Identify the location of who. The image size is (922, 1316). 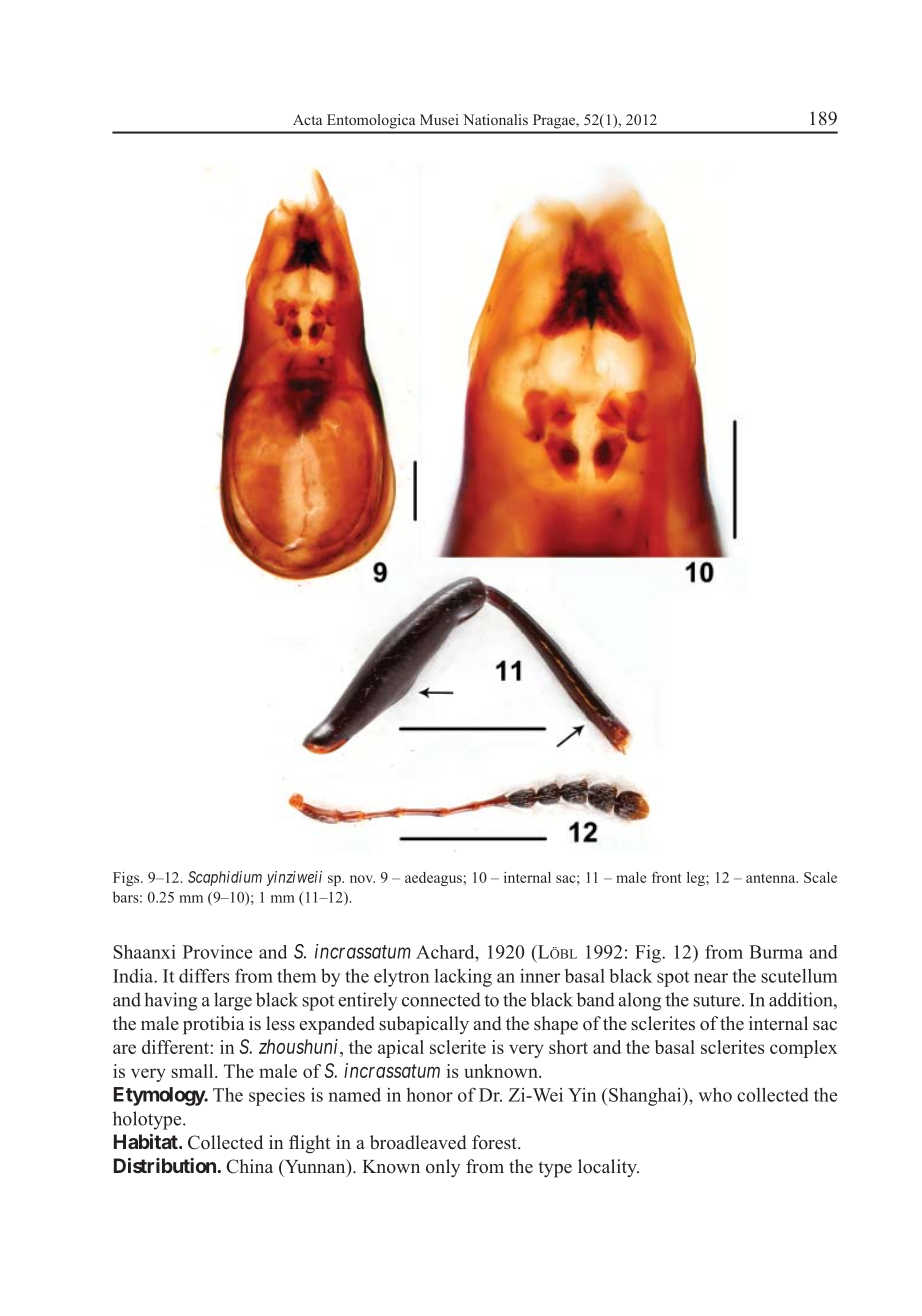
(715, 1095).
